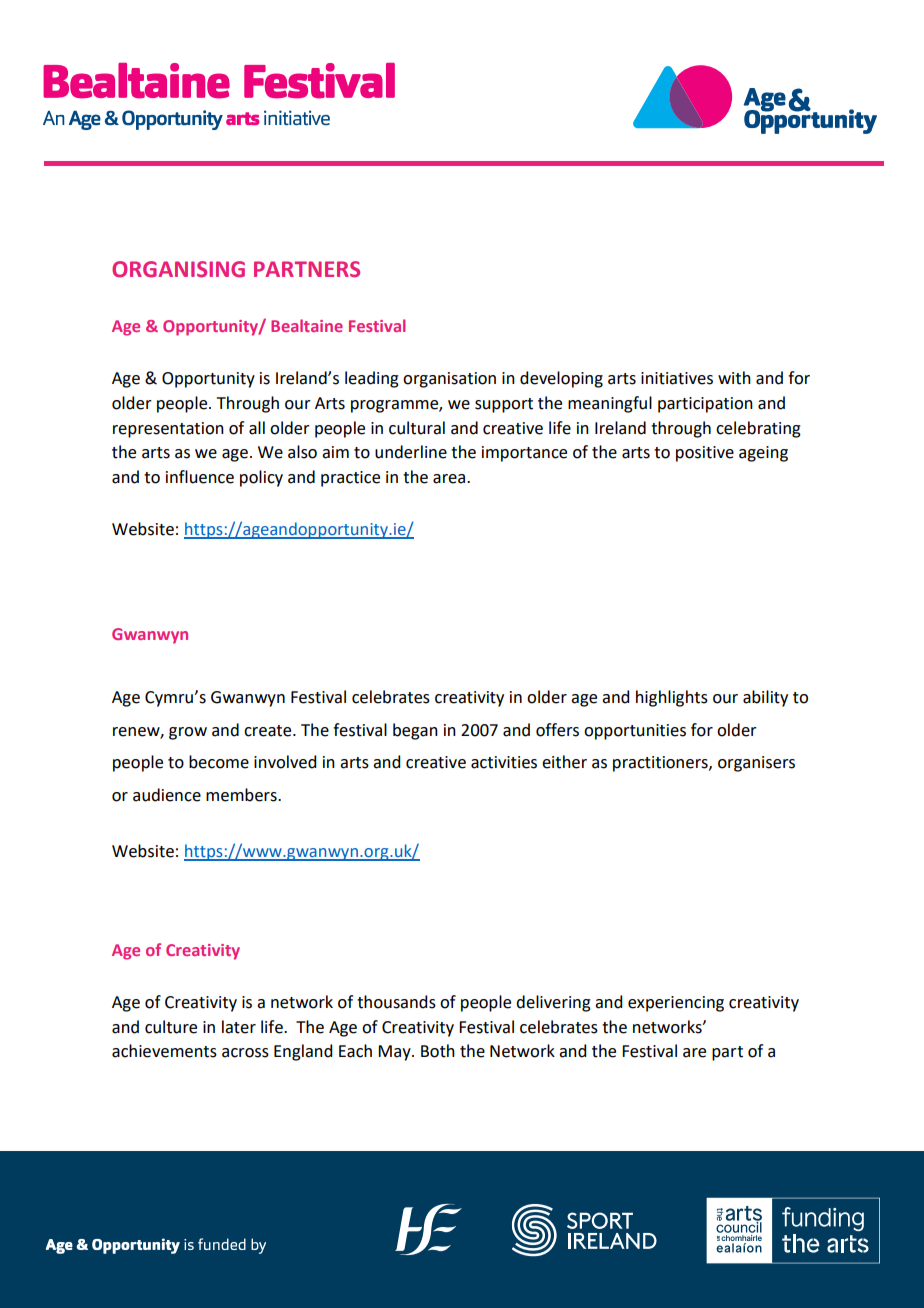  What do you see at coordinates (415, 731) in the screenshot?
I see `began` at bounding box center [415, 731].
